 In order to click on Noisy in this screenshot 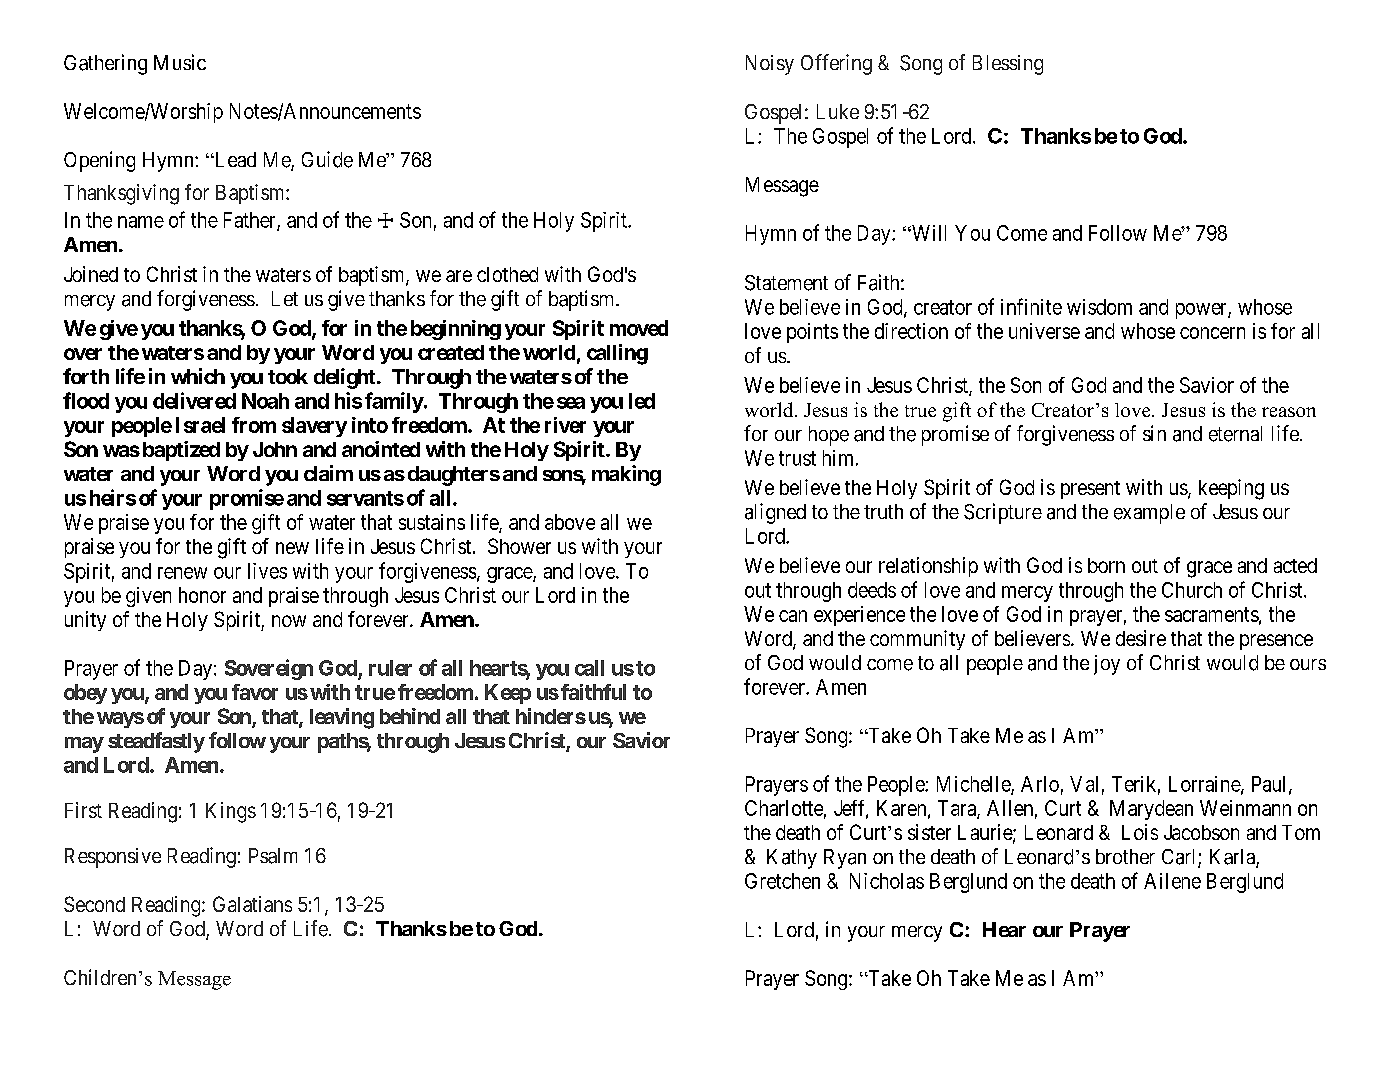, I will do `click(770, 65)`.
